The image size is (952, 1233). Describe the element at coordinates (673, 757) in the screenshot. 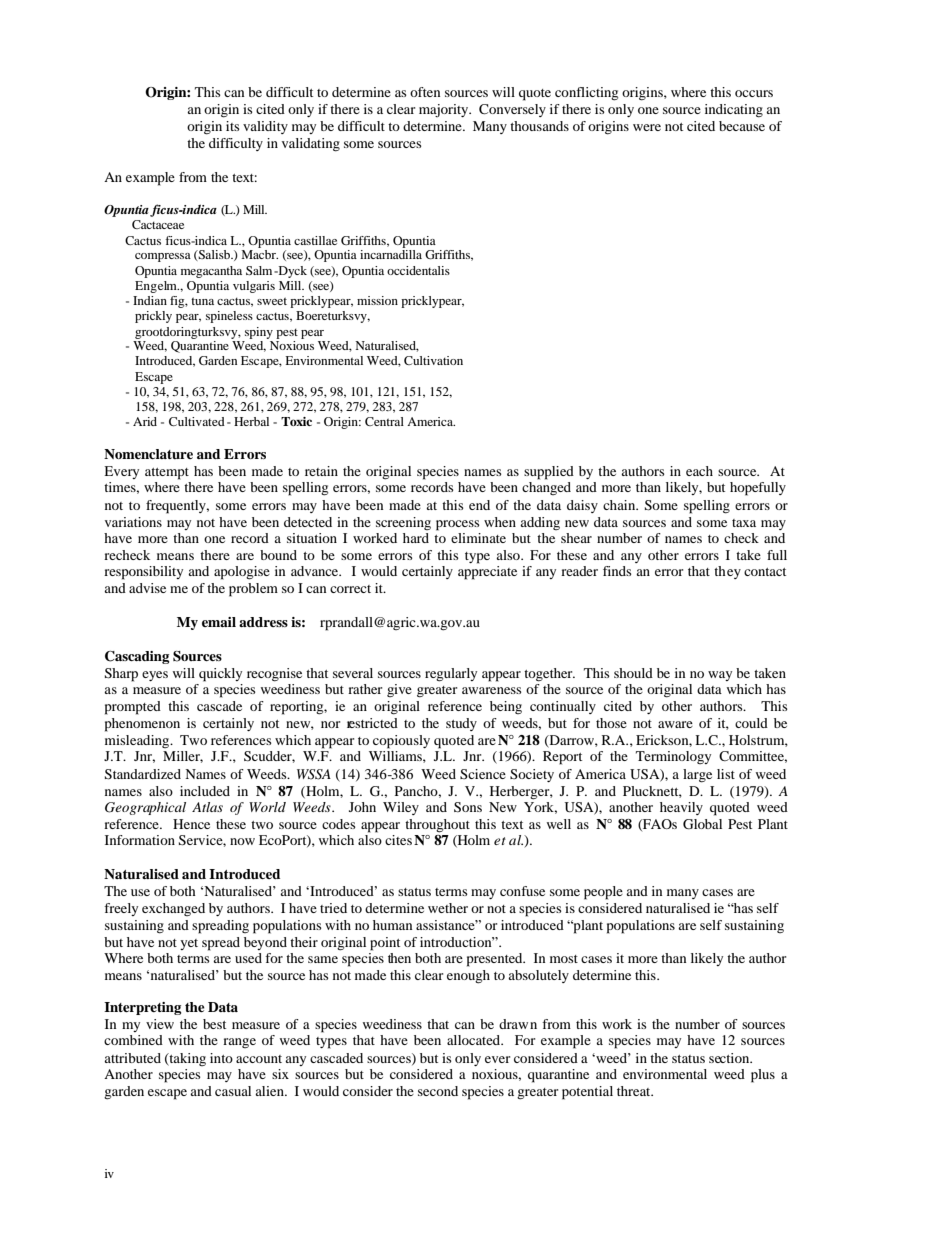

I see `Terminology` at that location.
